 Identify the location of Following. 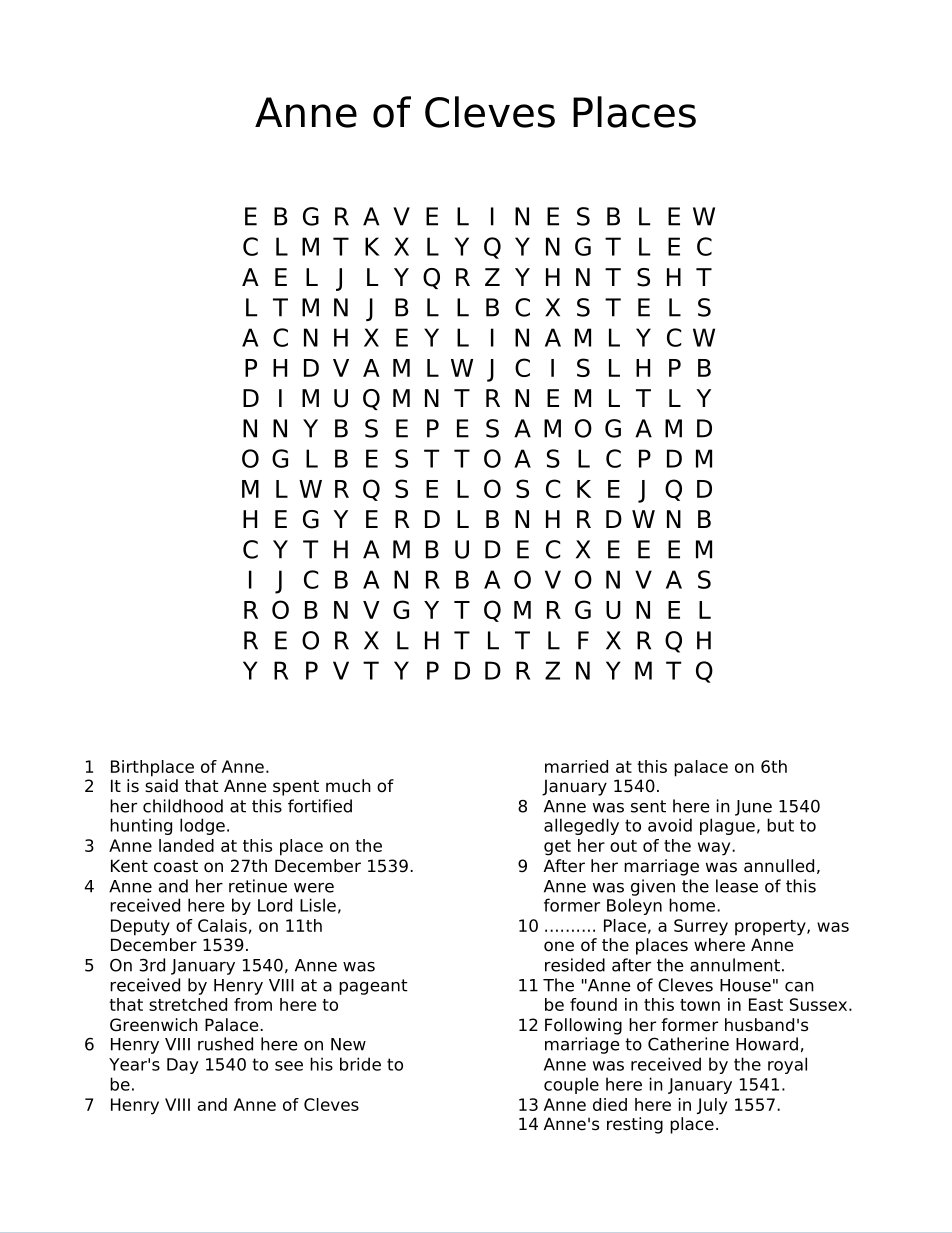
(583, 1026).
